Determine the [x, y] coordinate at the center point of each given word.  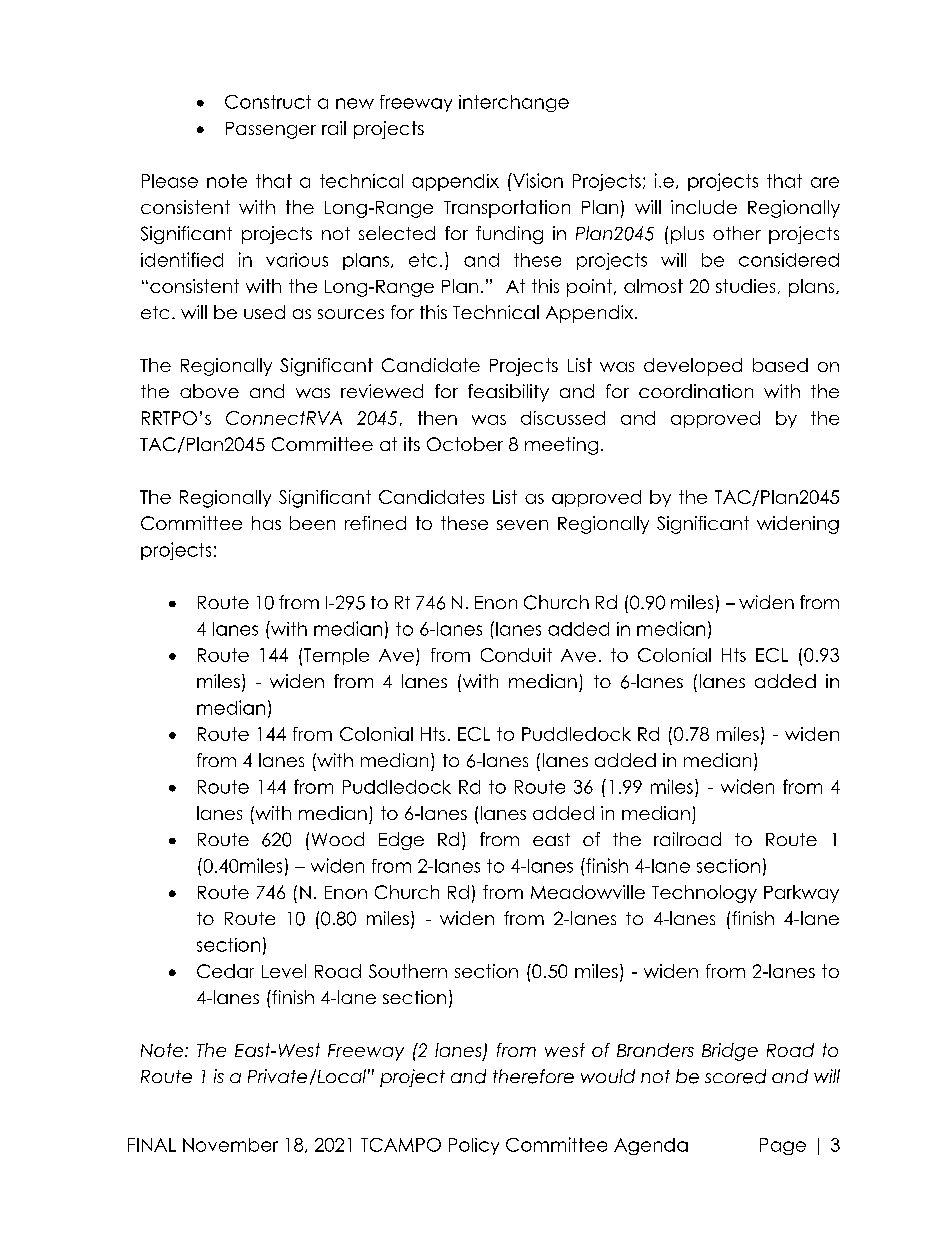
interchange [514, 103]
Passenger [271, 130]
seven [522, 525]
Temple [336, 656]
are [825, 182]
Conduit [516, 655]
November [230, 1145]
